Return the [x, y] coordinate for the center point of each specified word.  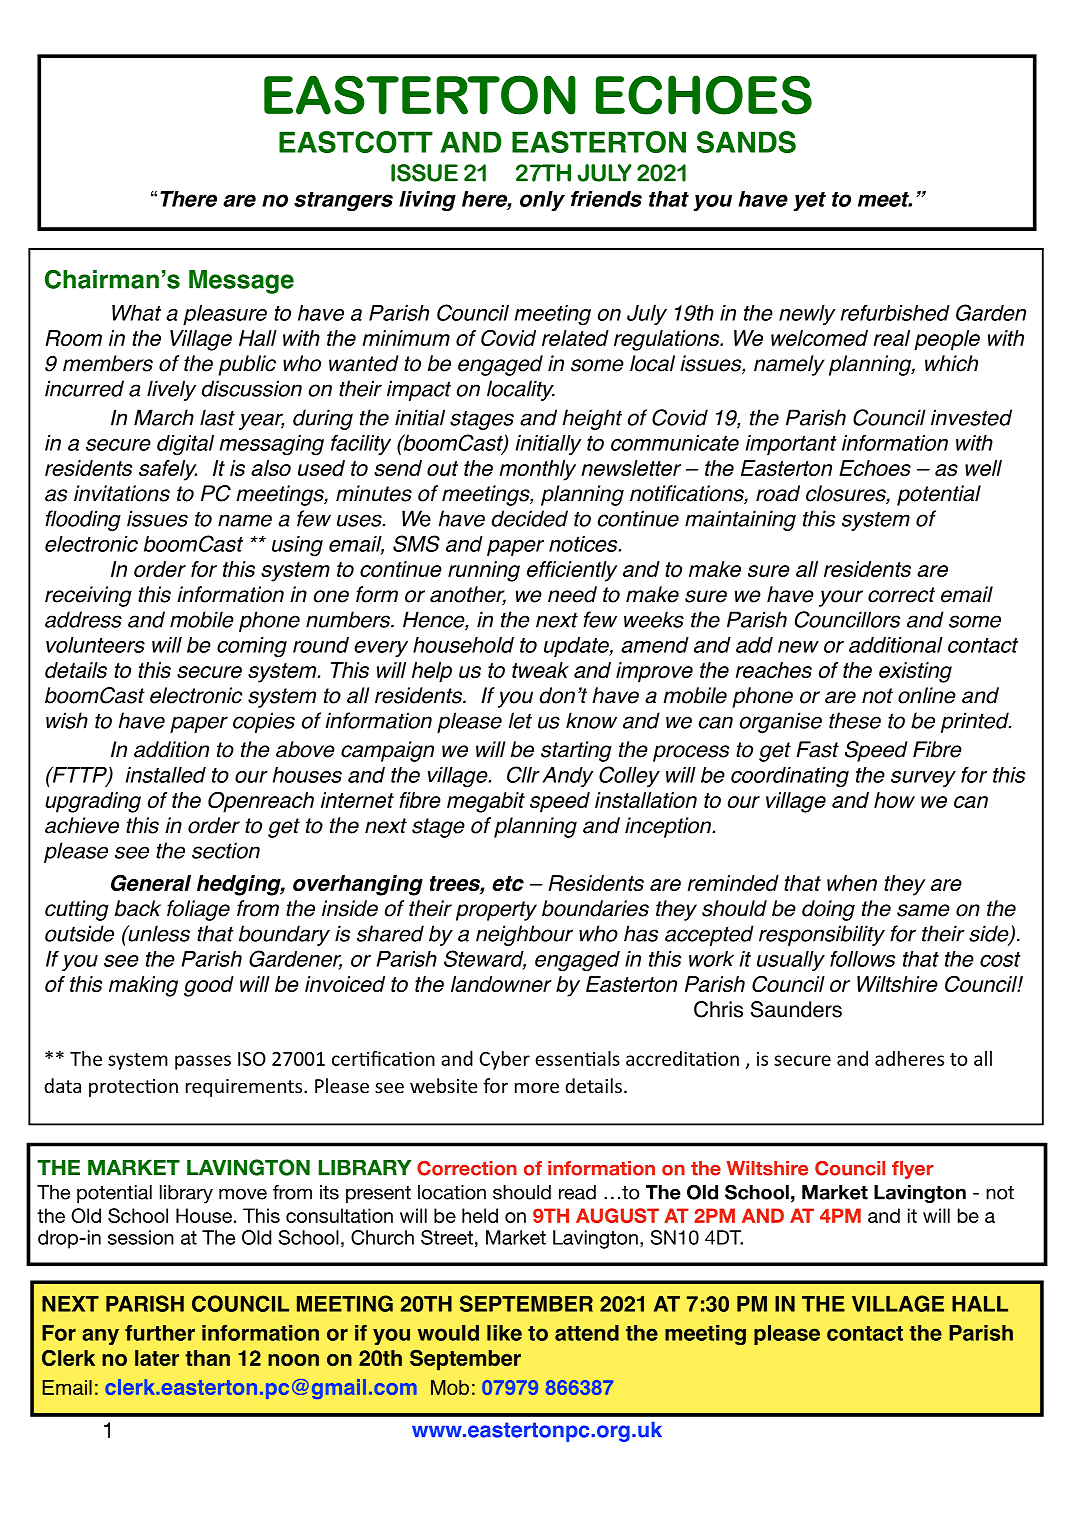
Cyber [504, 1060]
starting [576, 751]
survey [923, 779]
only [542, 201]
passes [203, 1062]
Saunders [796, 1009]
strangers [343, 202]
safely [168, 470]
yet [809, 201]
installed [166, 775]
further [160, 1333]
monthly [537, 470]
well [983, 468]
